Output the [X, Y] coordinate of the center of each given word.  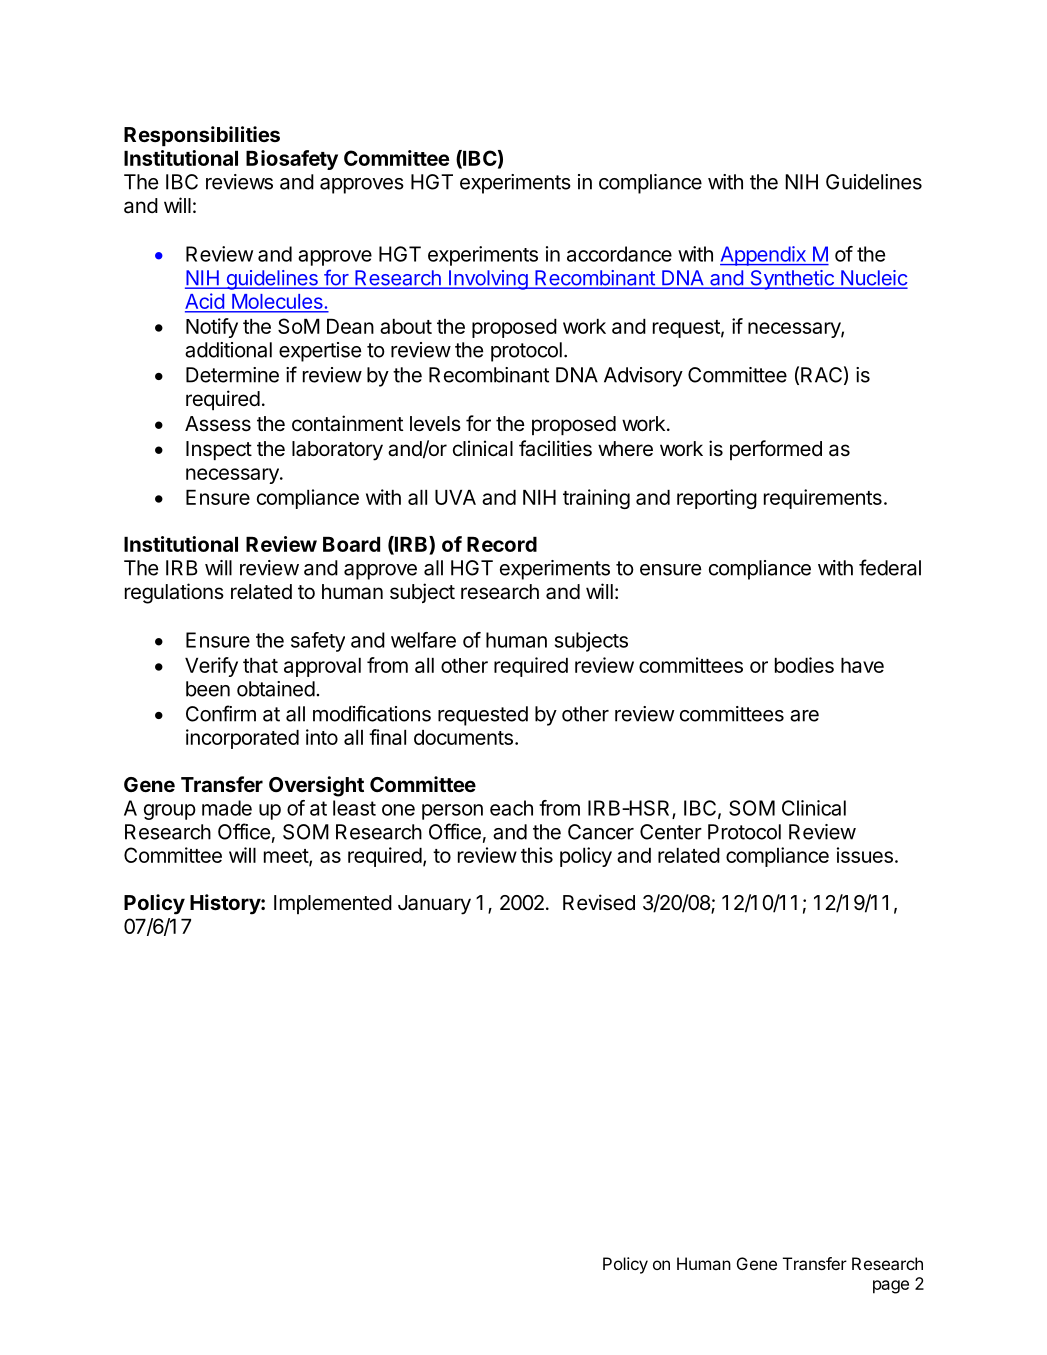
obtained [276, 689]
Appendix [764, 256]
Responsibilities [202, 136]
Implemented [333, 904]
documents [463, 737]
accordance [619, 254]
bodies [804, 665]
